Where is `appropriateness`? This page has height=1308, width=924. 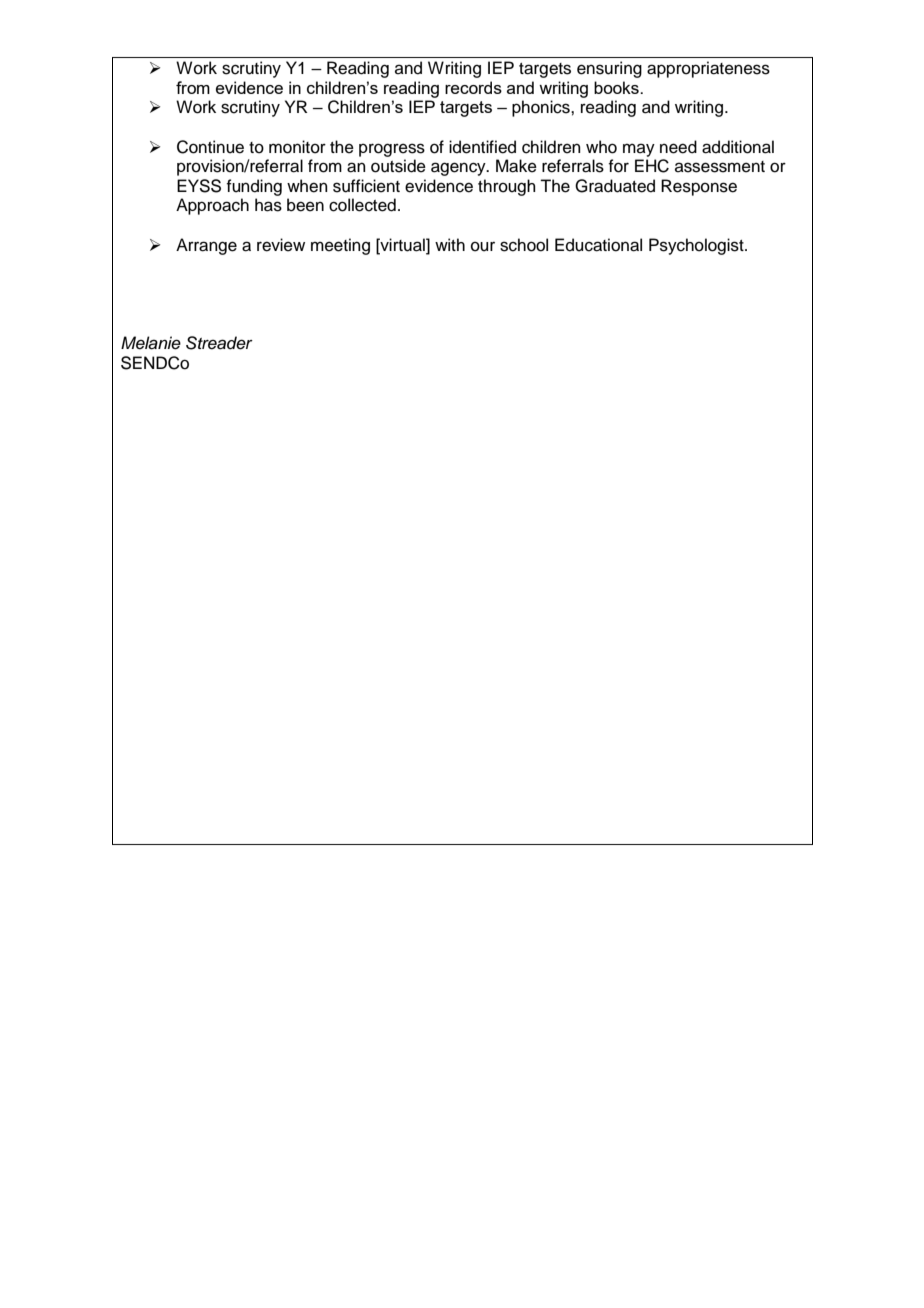 appropriateness is located at coordinates (708, 69).
